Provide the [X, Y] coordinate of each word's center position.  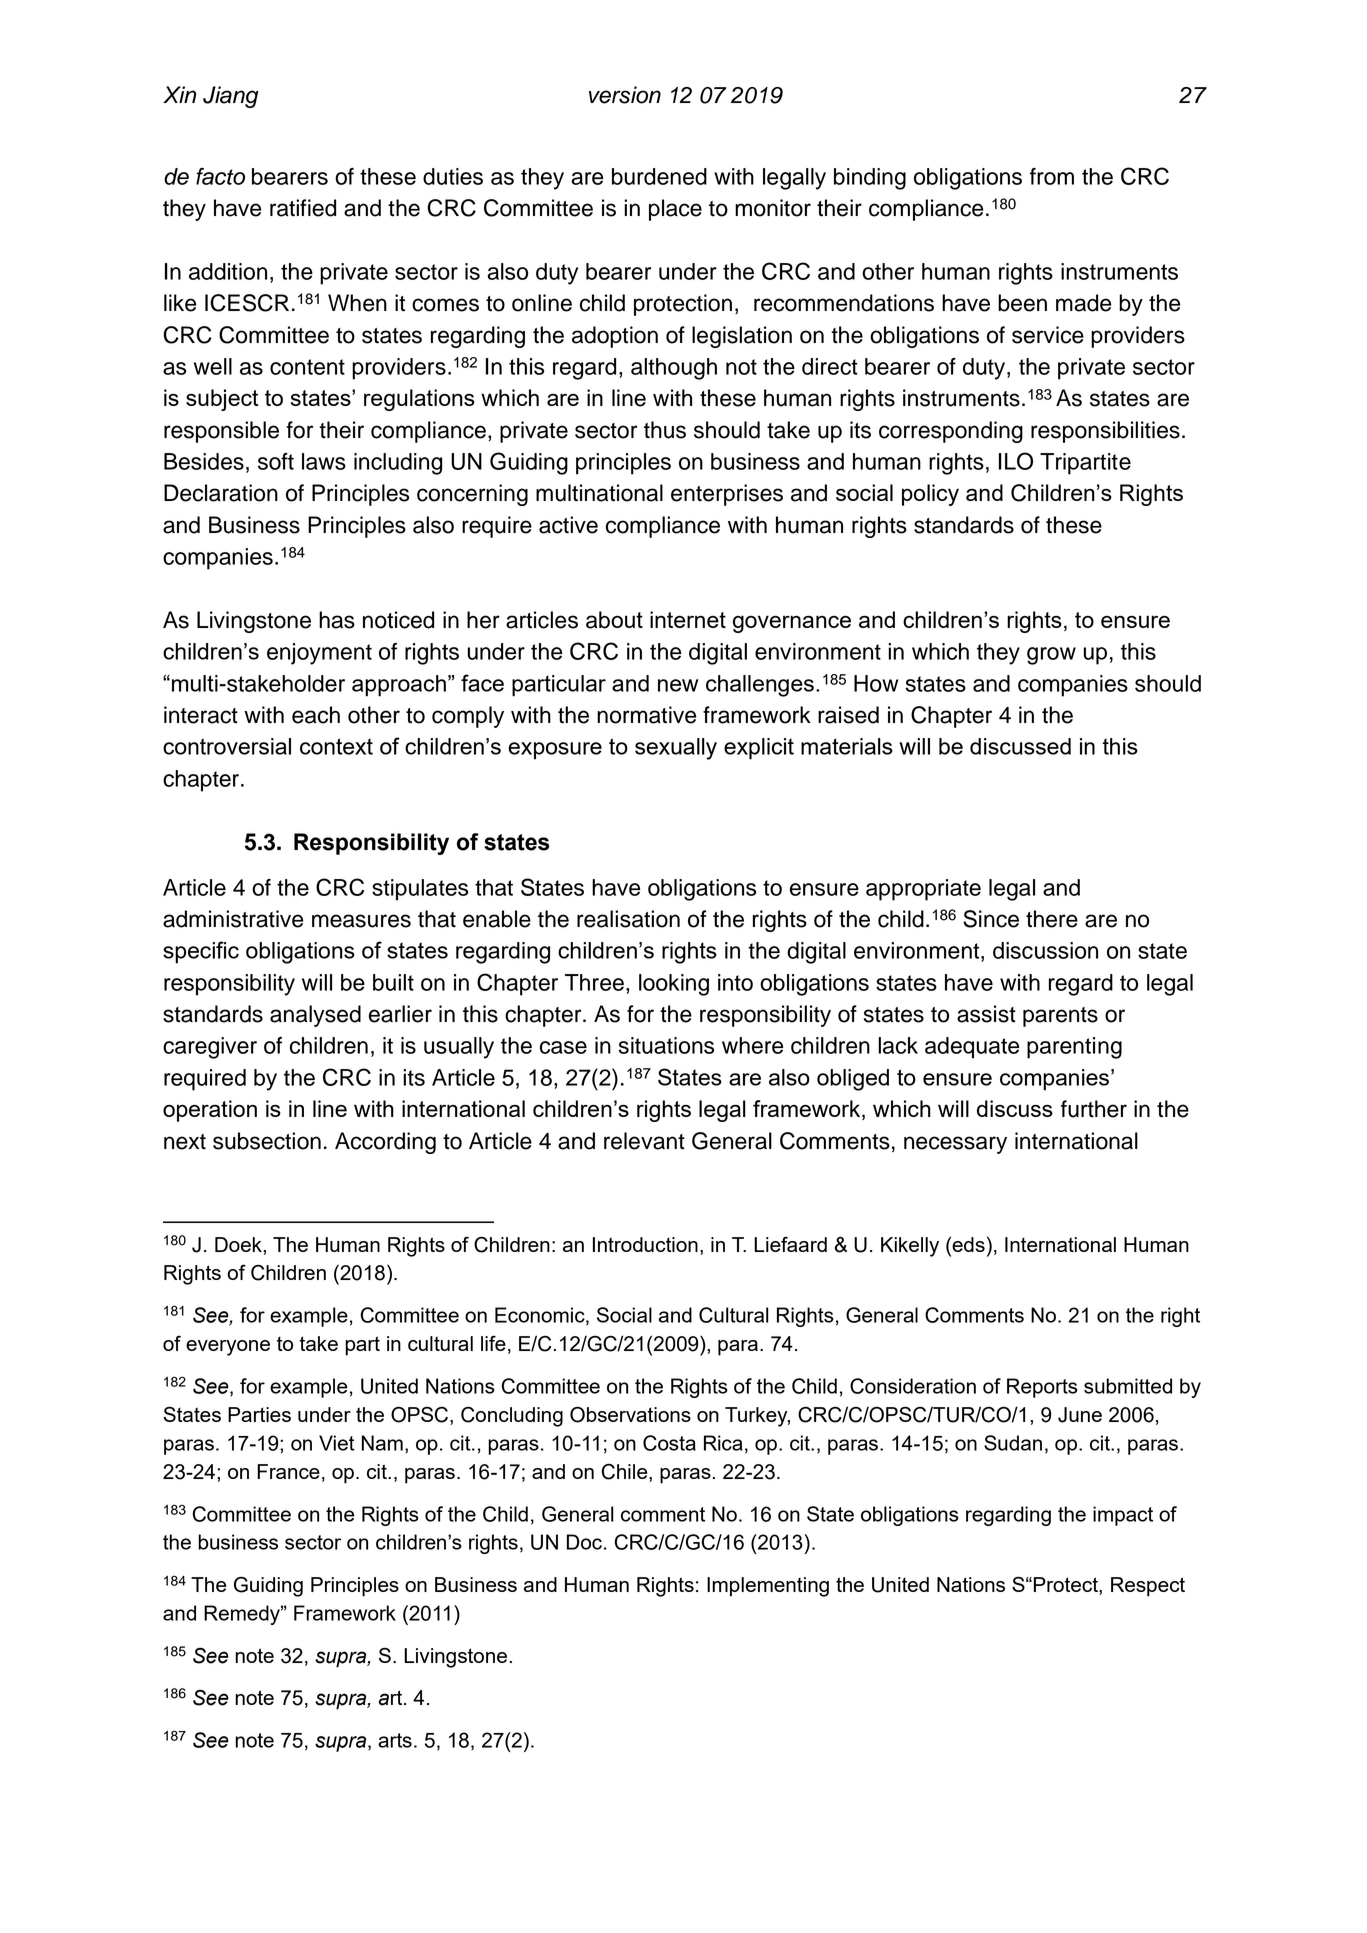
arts [395, 1740]
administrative [233, 919]
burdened [659, 176]
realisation [628, 919]
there [1052, 919]
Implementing [768, 1587]
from [1052, 176]
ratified [303, 208]
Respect [1148, 1587]
